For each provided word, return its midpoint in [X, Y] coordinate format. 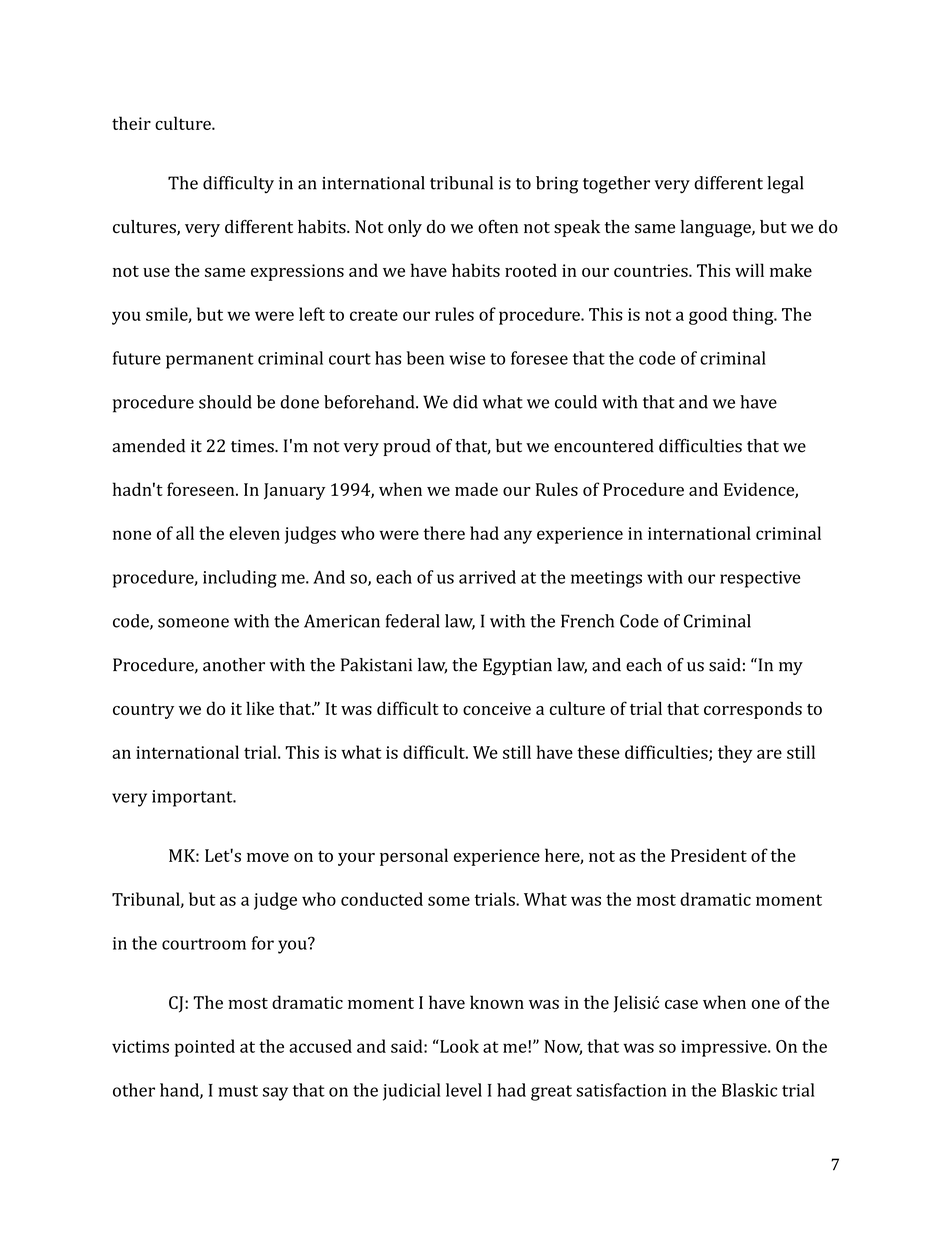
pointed [205, 1048]
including [240, 579]
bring [557, 185]
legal [785, 185]
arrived [487, 577]
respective [760, 579]
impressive [725, 1048]
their [131, 123]
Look [458, 1046]
